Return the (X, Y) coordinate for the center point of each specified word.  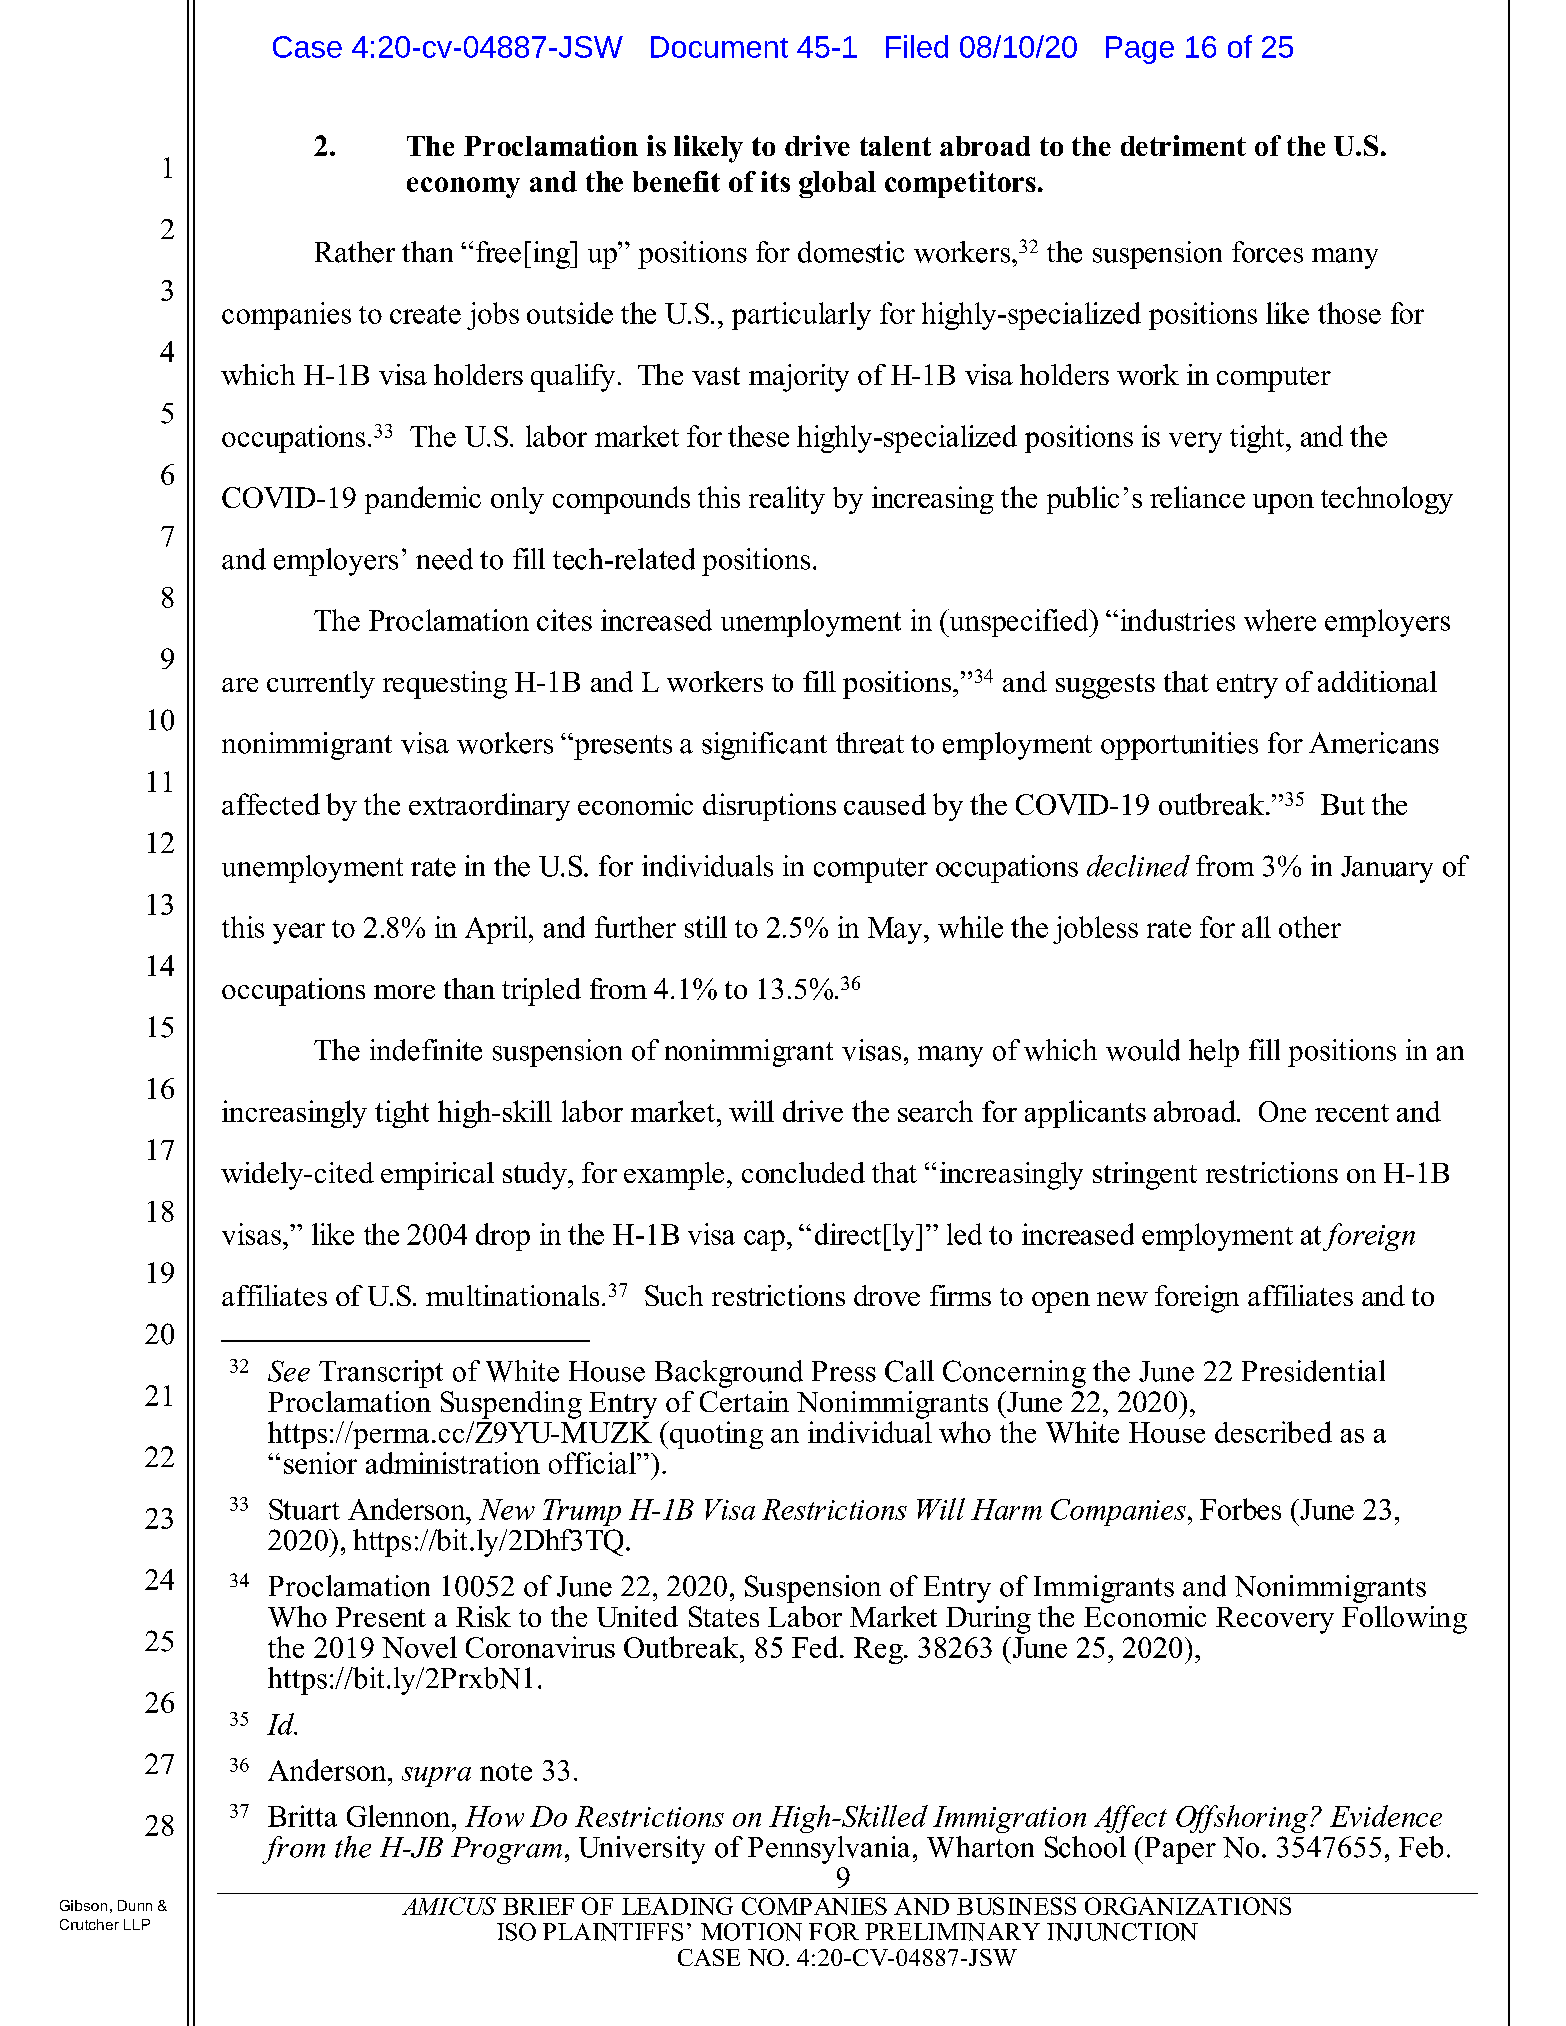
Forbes (1240, 1509)
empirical (437, 1176)
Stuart (304, 1509)
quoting (715, 1435)
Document (719, 47)
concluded (803, 1172)
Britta (302, 1816)
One (1282, 1111)
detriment (1183, 145)
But (1343, 804)
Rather (355, 252)
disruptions (769, 807)
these (758, 436)
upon (1283, 504)
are (240, 685)
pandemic (423, 500)
